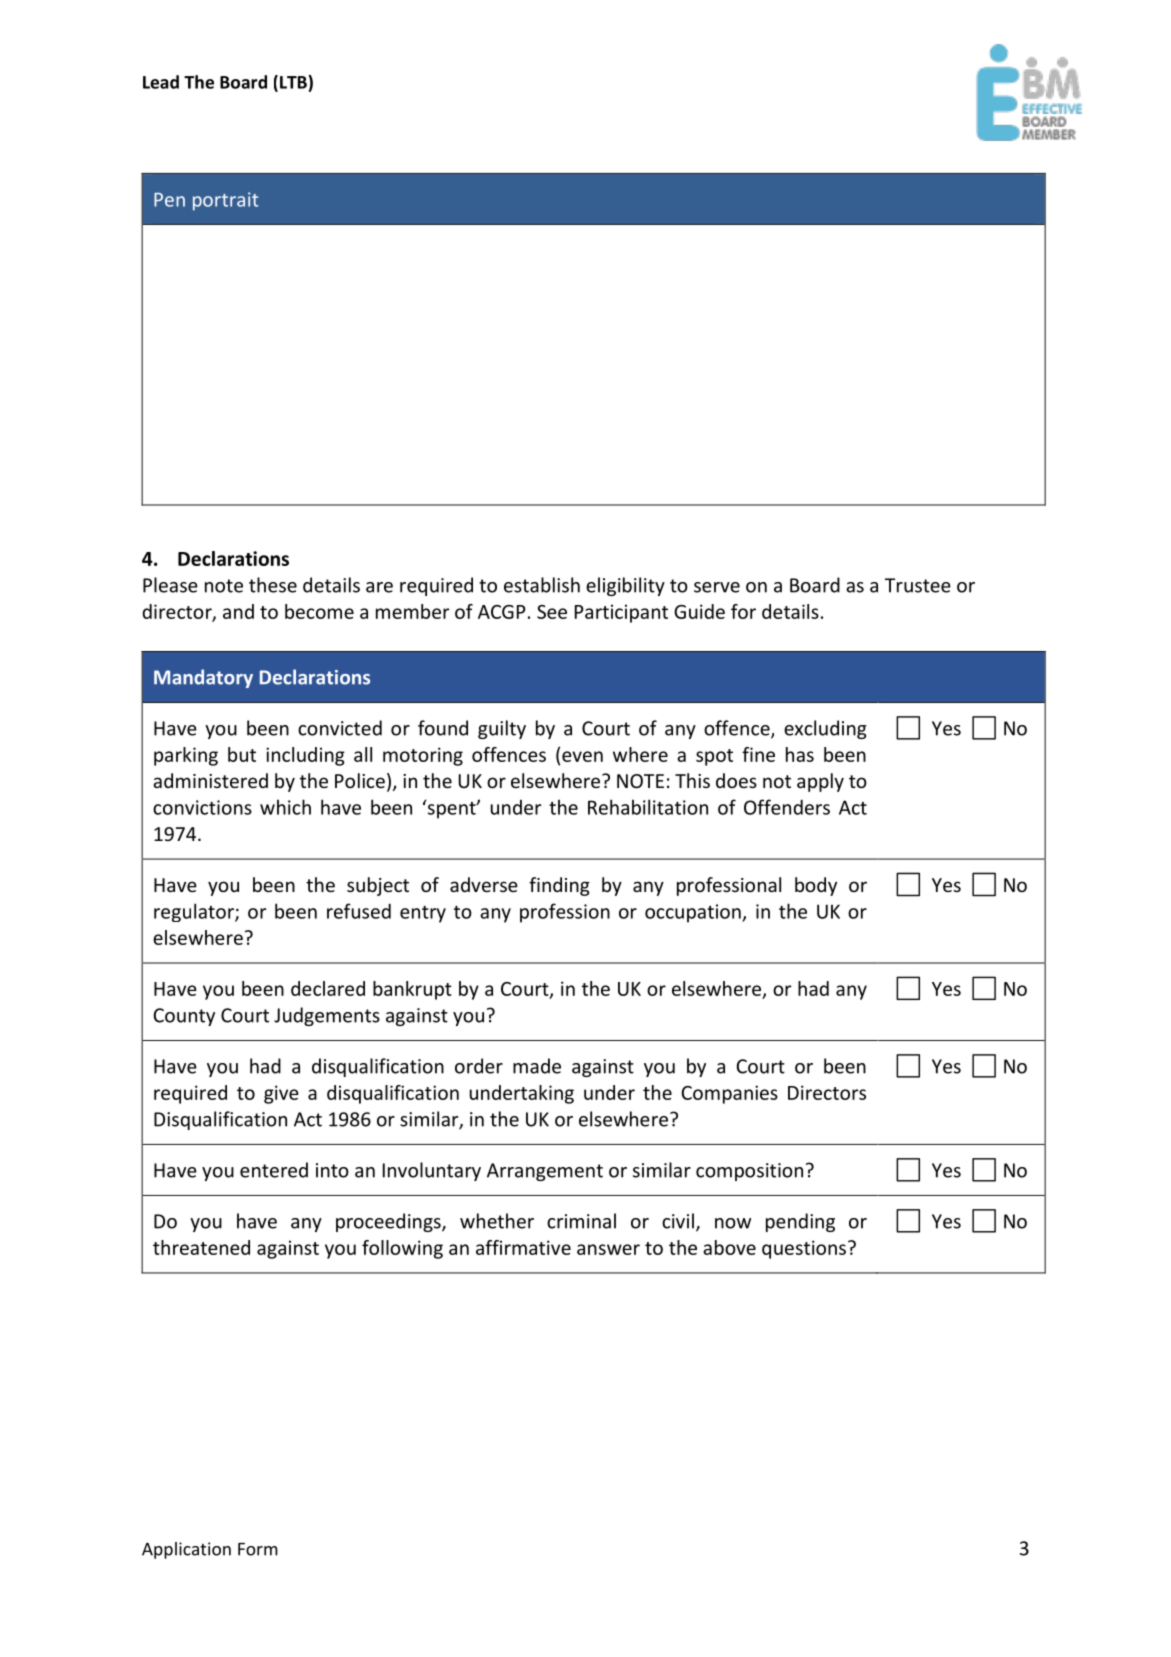 This screenshot has height=1657, width=1171. What do you see at coordinates (281, 1094) in the screenshot?
I see `give` at bounding box center [281, 1094].
